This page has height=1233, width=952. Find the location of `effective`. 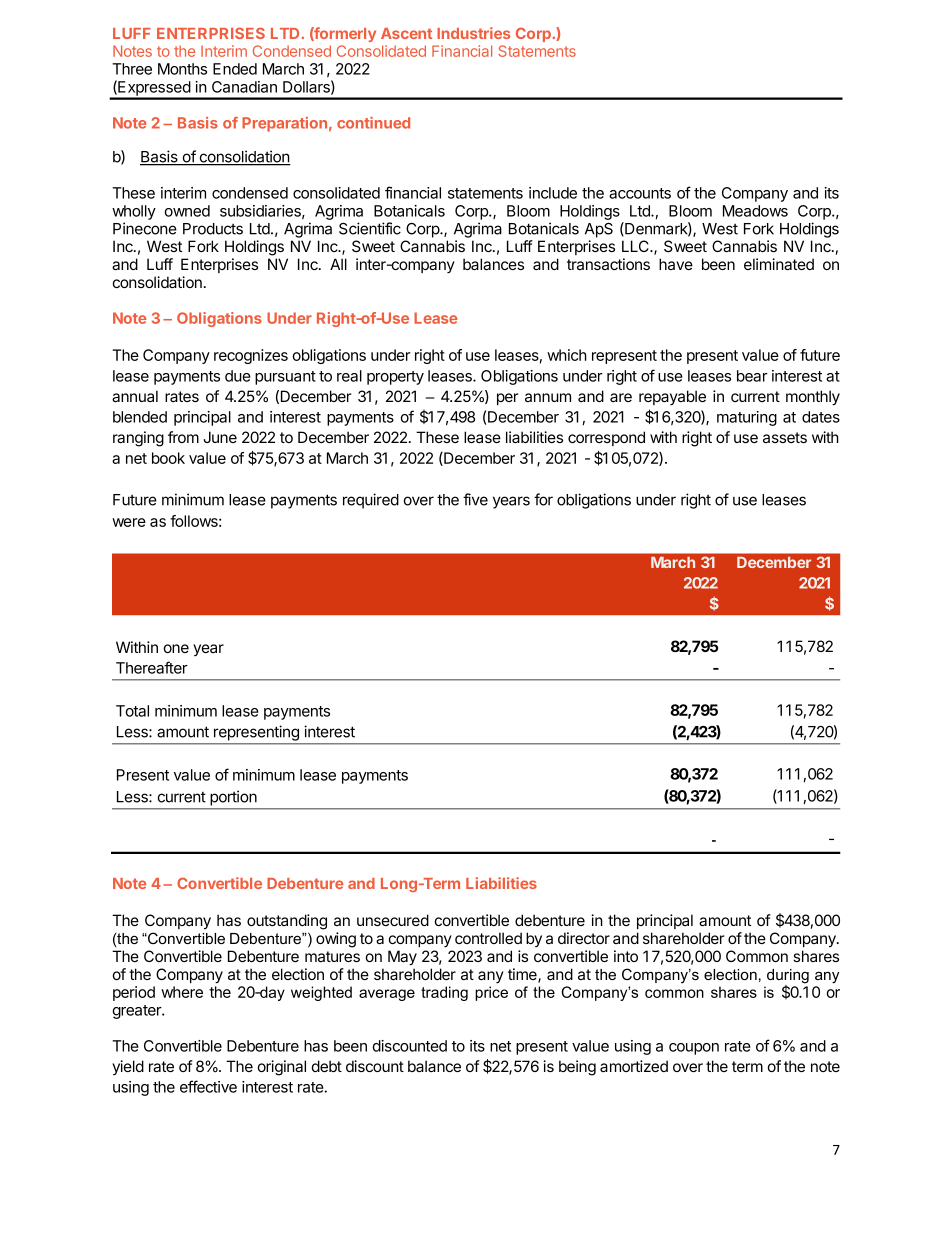

effective is located at coordinates (208, 1086).
